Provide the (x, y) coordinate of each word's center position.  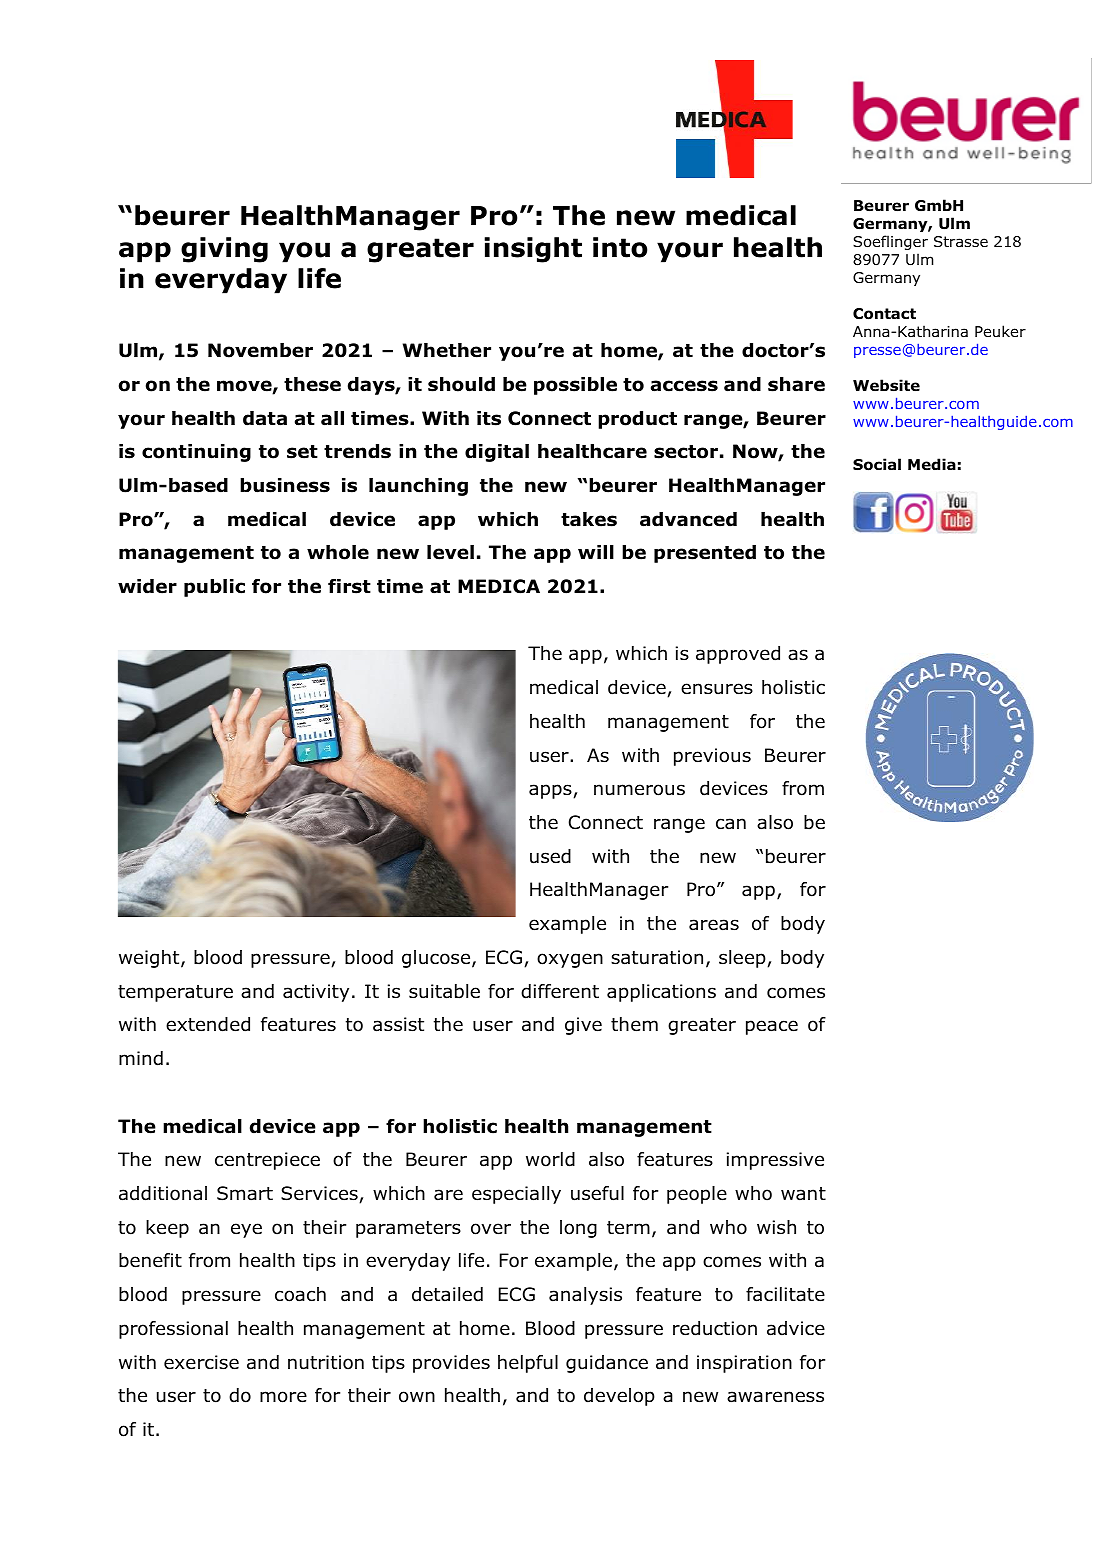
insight (533, 250)
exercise (201, 1362)
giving (224, 250)
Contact (884, 314)
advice (796, 1328)
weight (150, 959)
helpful (528, 1364)
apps (551, 791)
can (731, 824)
